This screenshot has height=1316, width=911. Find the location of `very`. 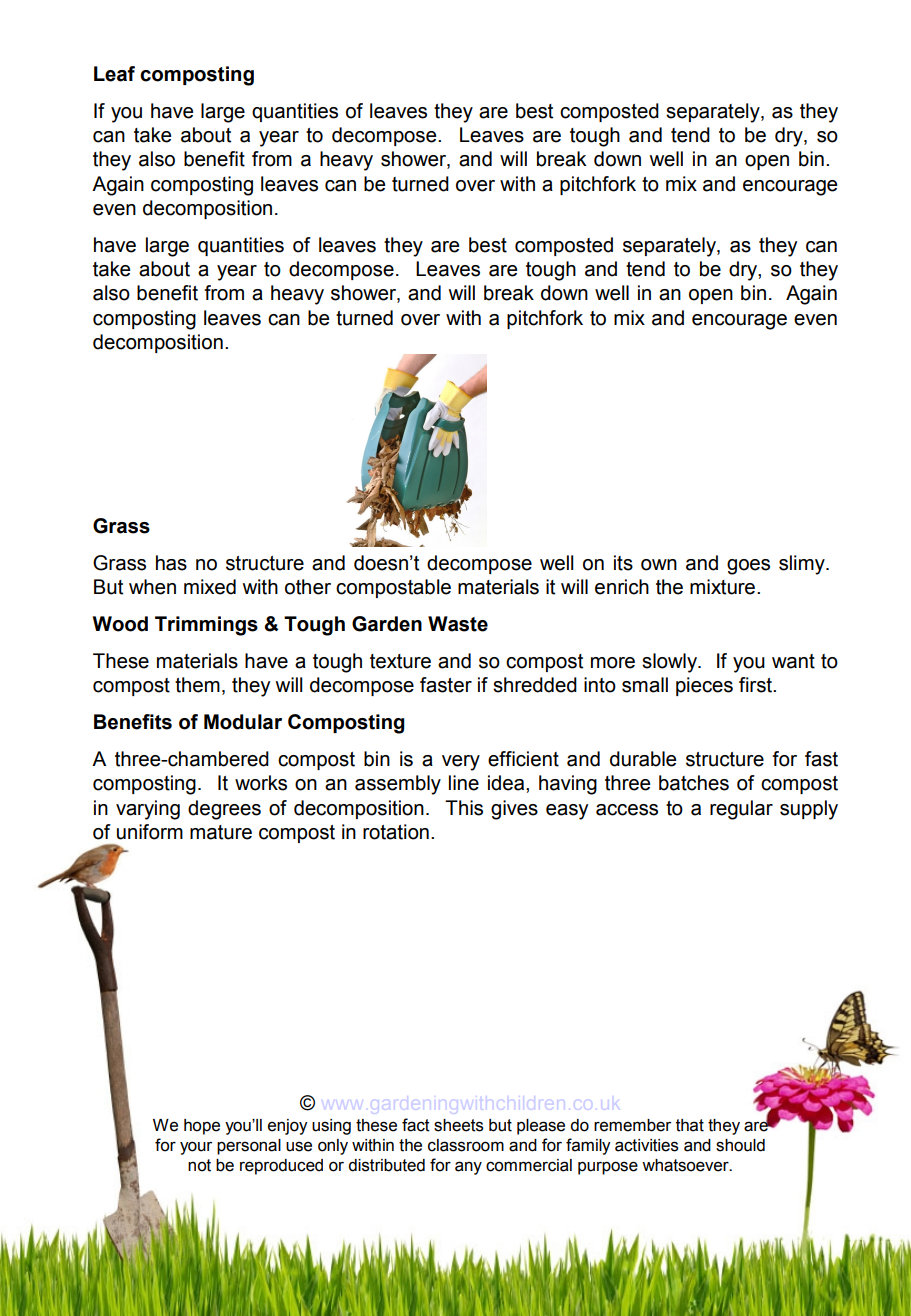

very is located at coordinates (461, 763).
